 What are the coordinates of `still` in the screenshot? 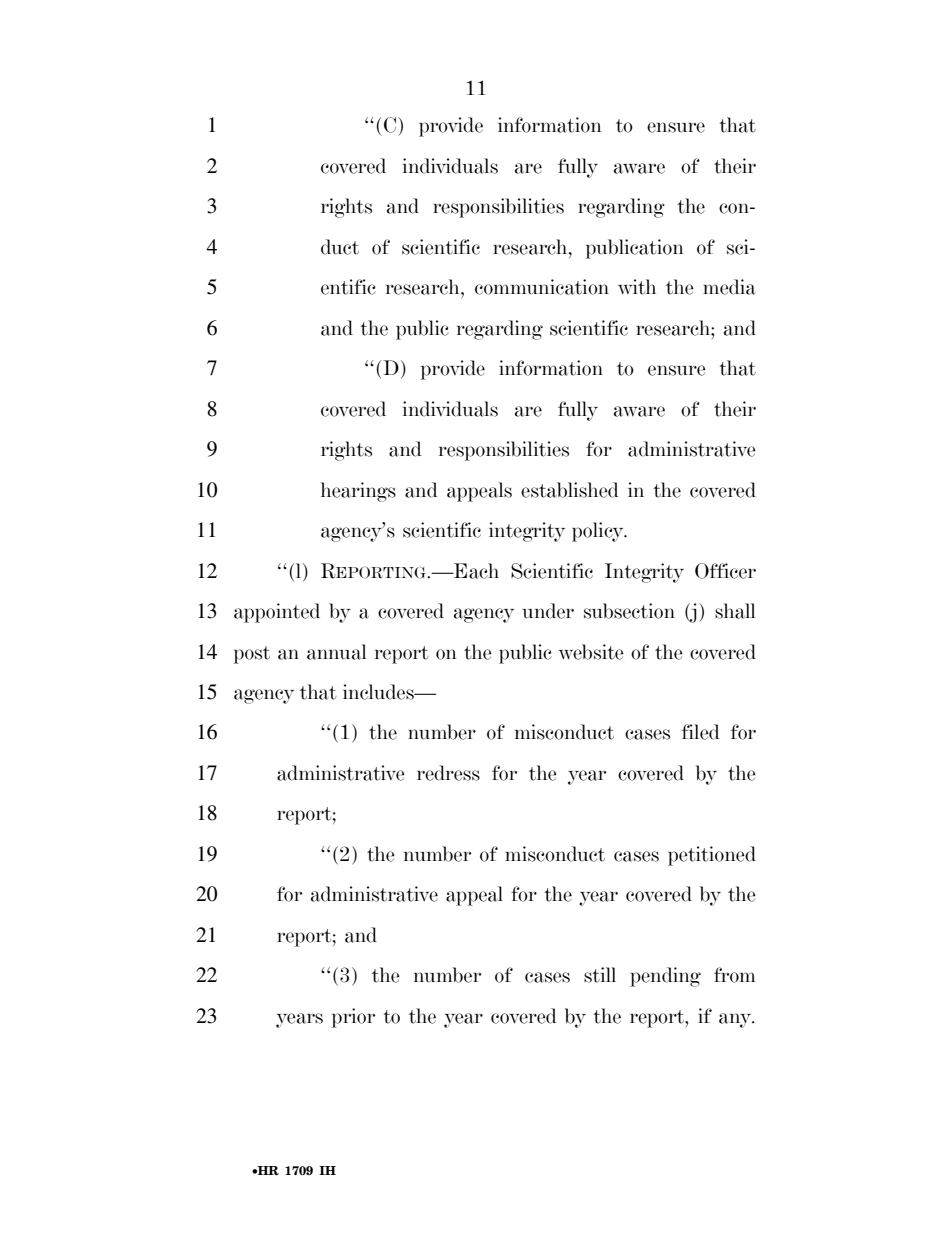 It's located at (600, 975).
